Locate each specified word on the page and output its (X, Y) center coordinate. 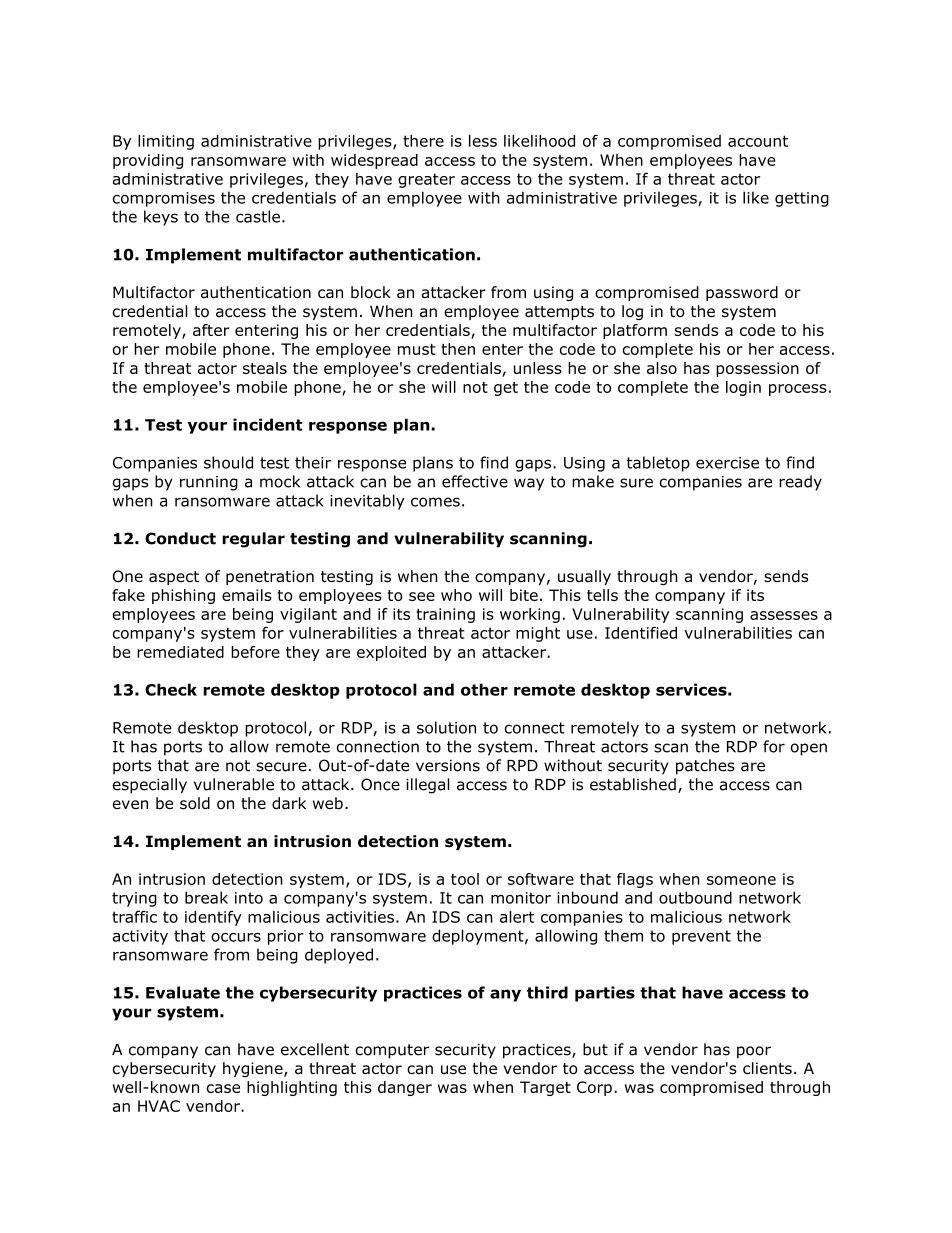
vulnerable (234, 784)
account (758, 141)
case (223, 1088)
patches (705, 767)
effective (475, 481)
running (209, 483)
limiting (166, 142)
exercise (727, 463)
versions (448, 765)
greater (426, 180)
